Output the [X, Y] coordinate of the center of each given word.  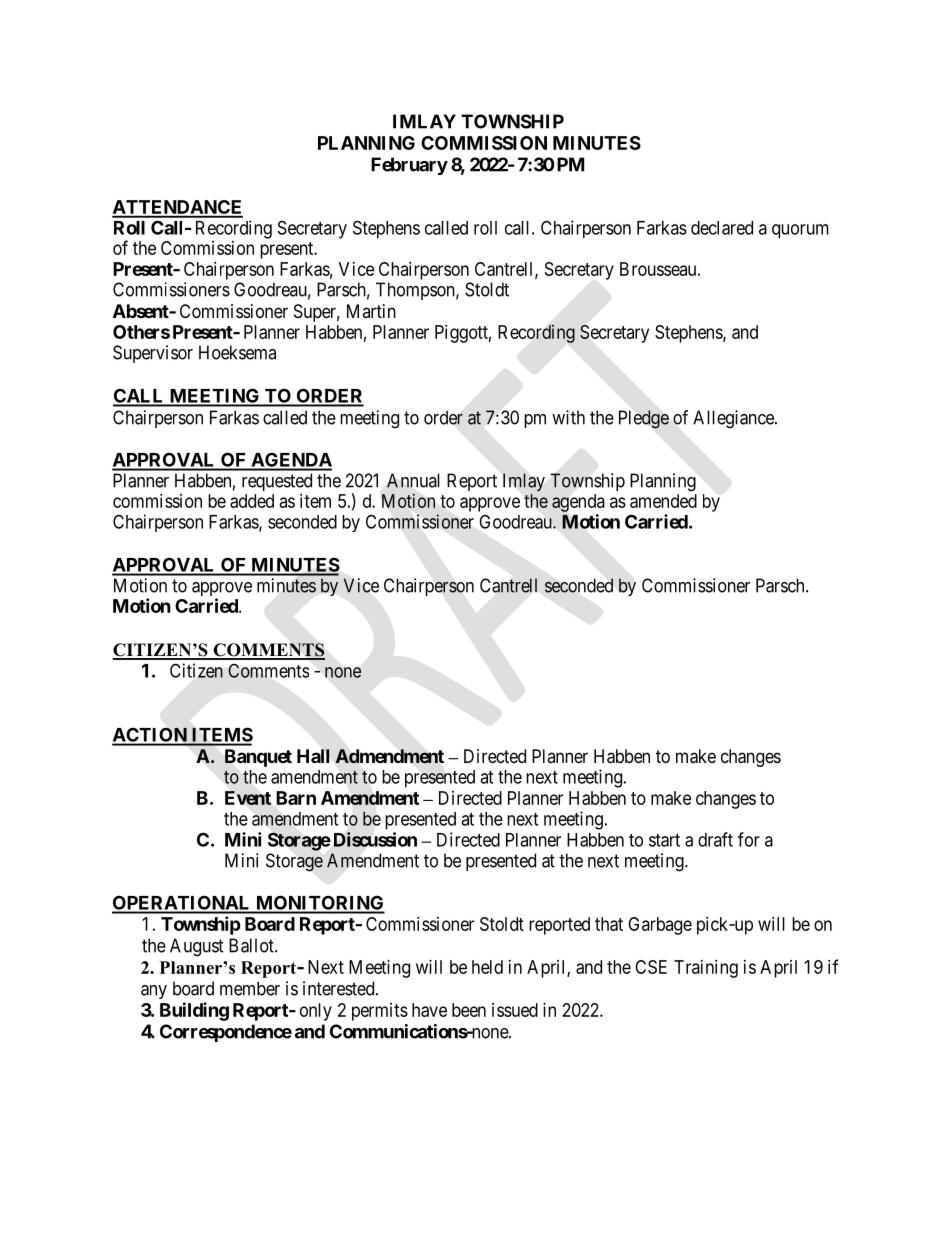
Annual [413, 480]
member [250, 988]
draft [715, 839]
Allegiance [734, 419]
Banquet [258, 758]
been [469, 1010]
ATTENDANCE [177, 208]
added [252, 501]
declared [722, 228]
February [409, 166]
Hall [313, 756]
